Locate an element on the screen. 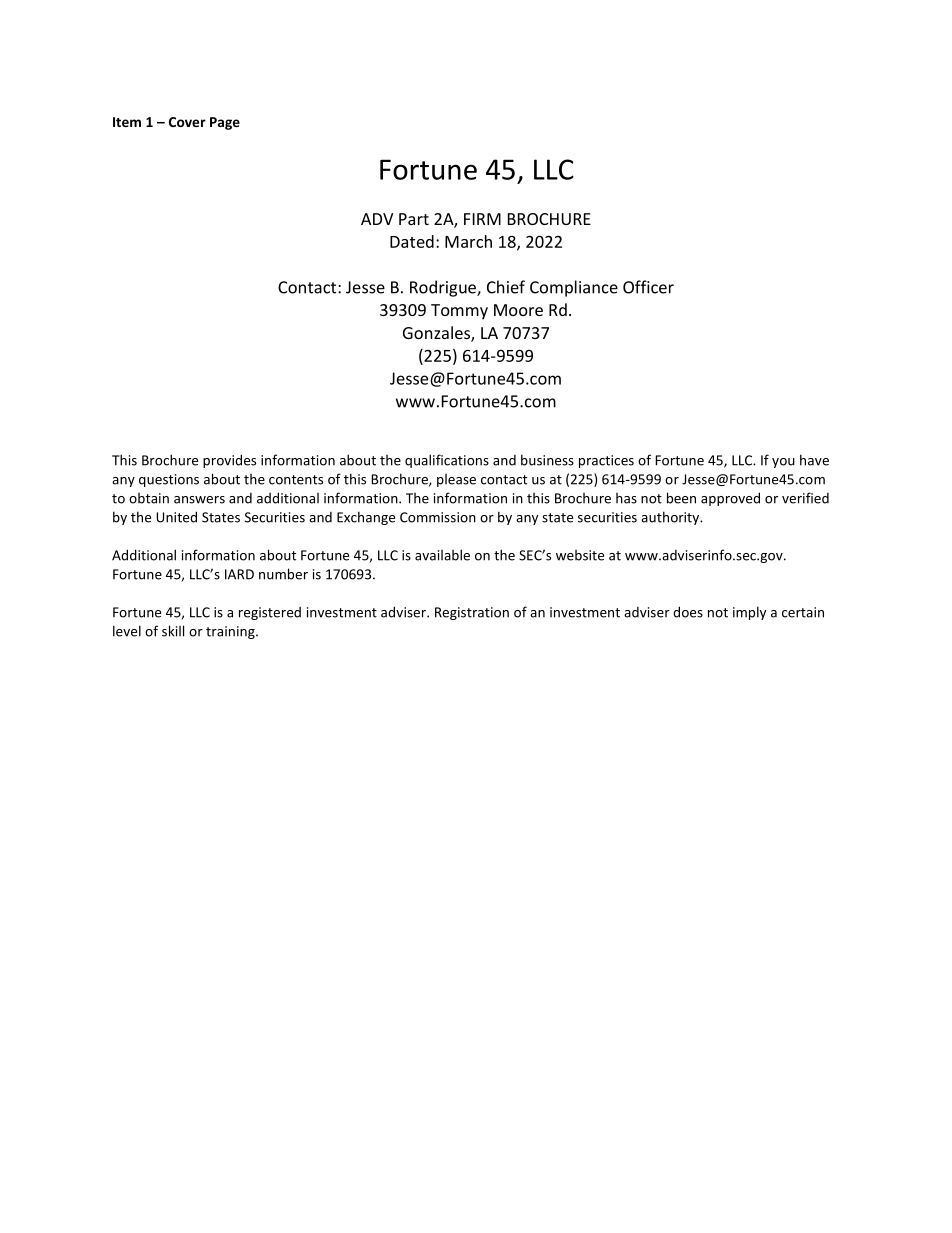  Page is located at coordinates (225, 123).
